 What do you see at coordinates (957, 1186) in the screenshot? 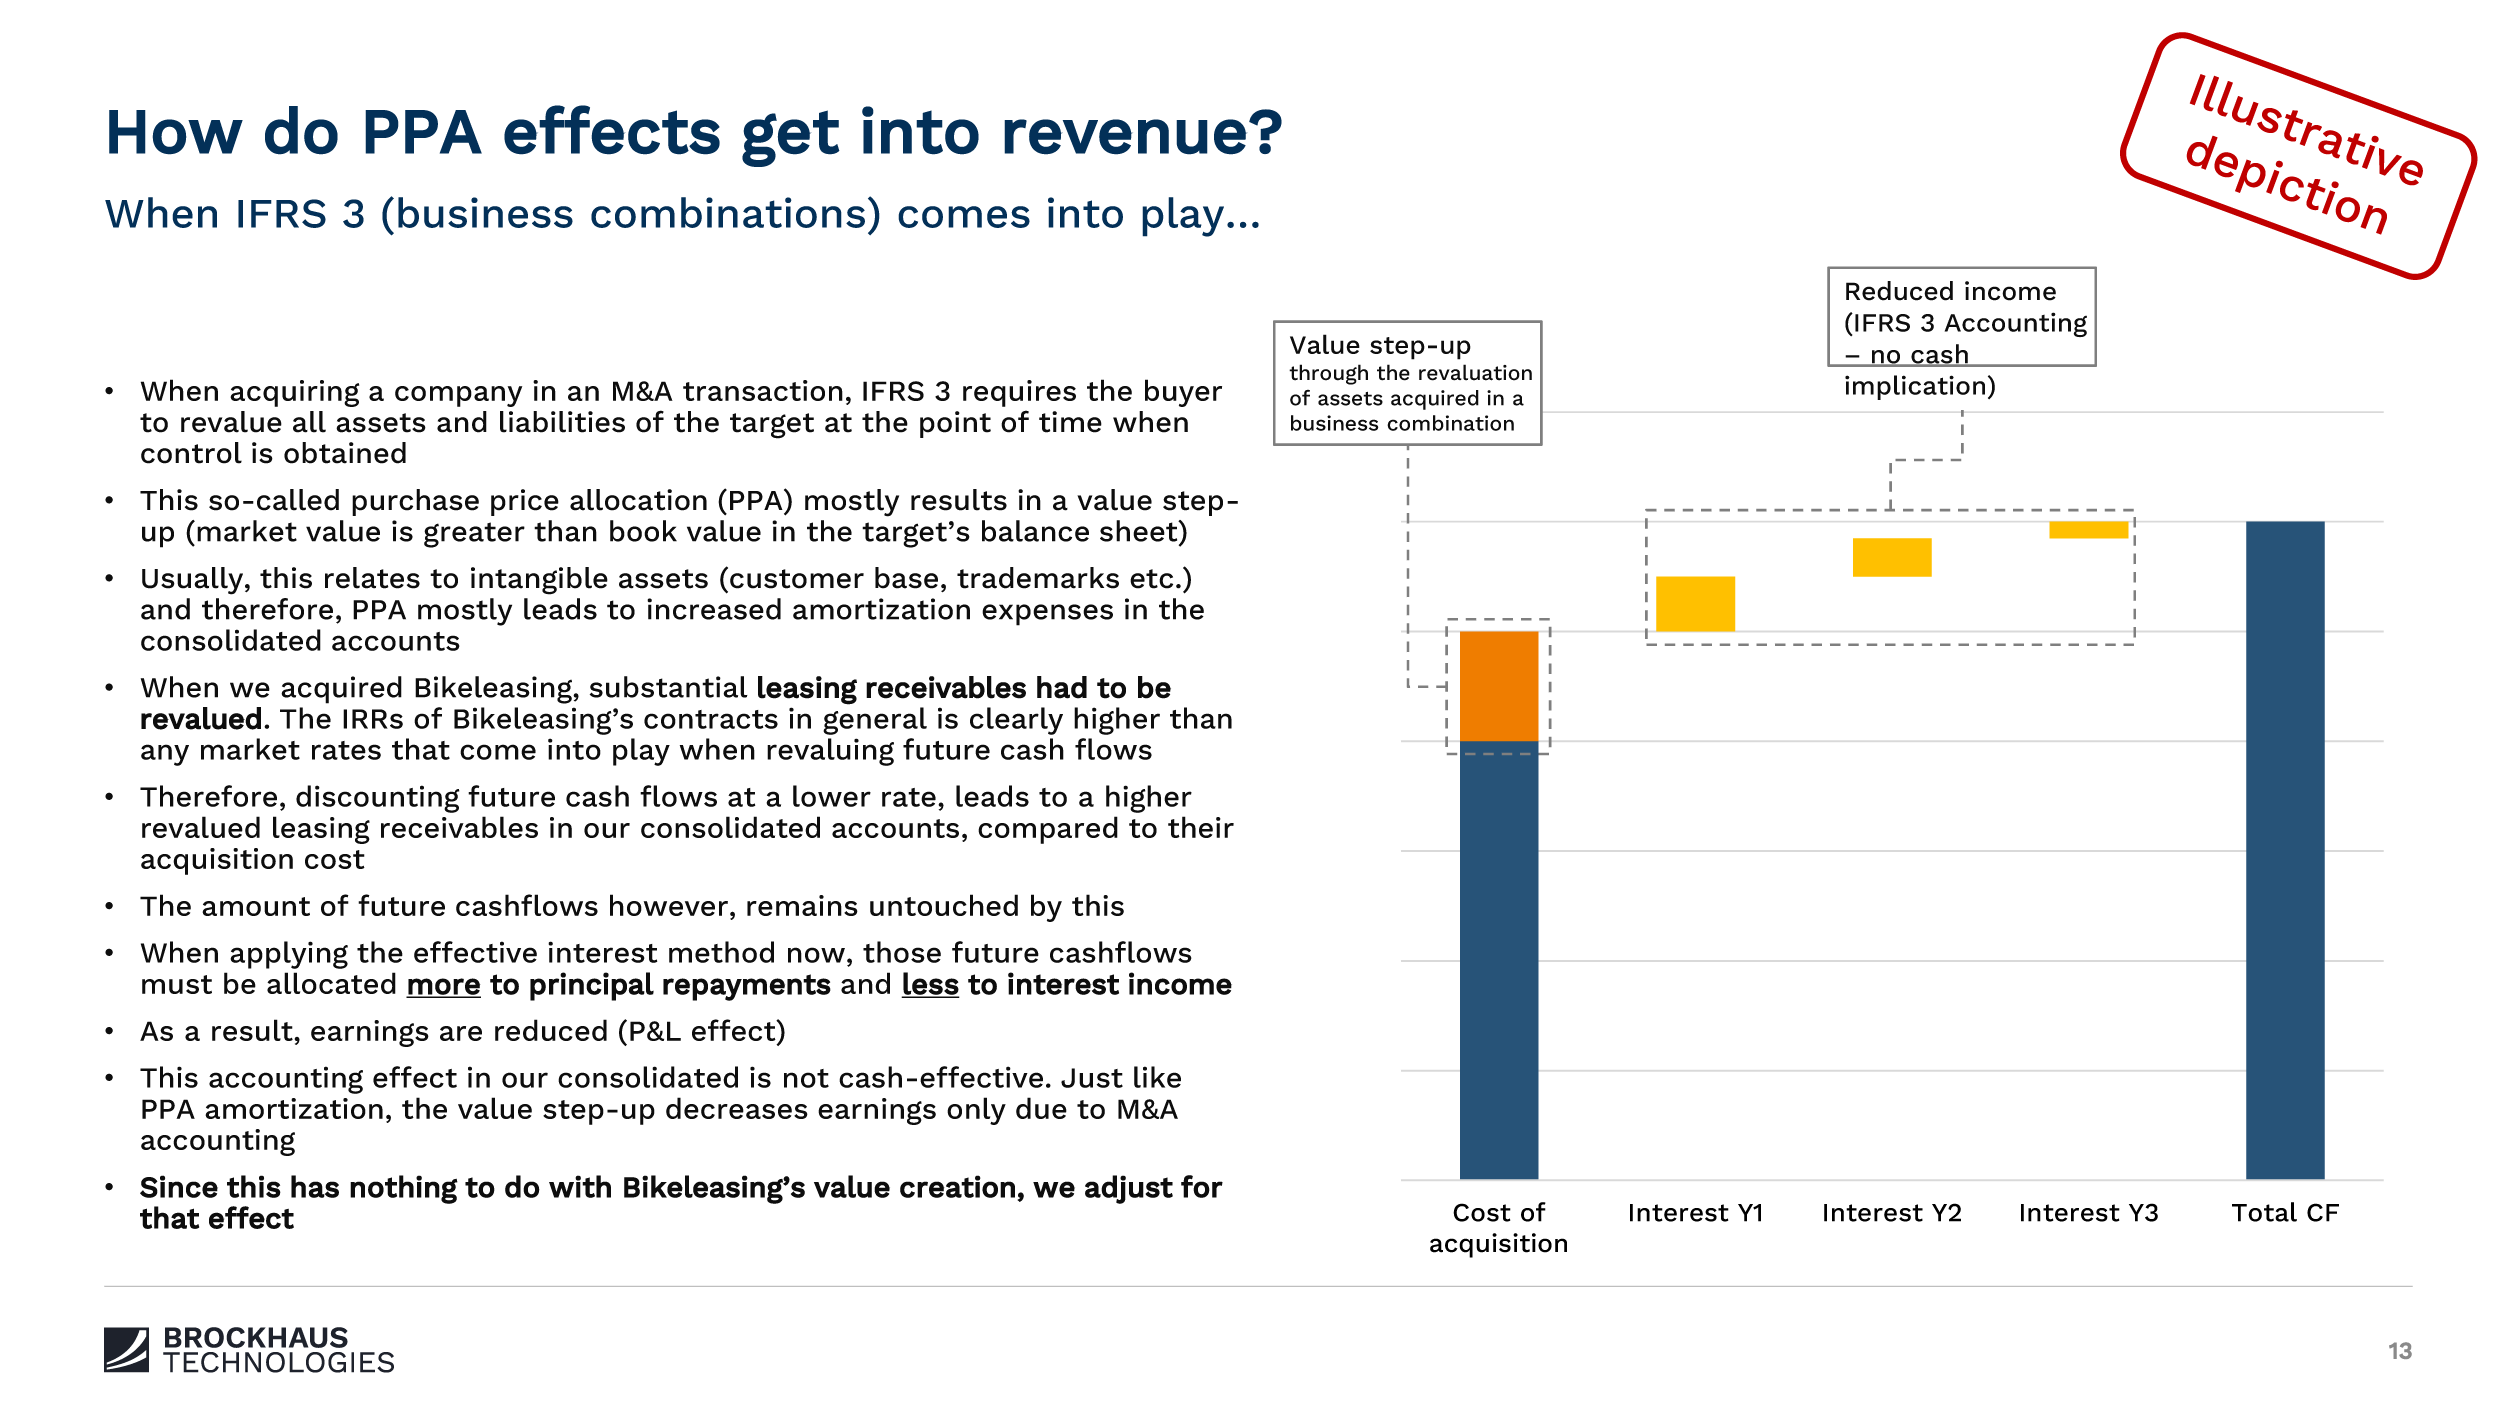
I see `creation` at bounding box center [957, 1186].
